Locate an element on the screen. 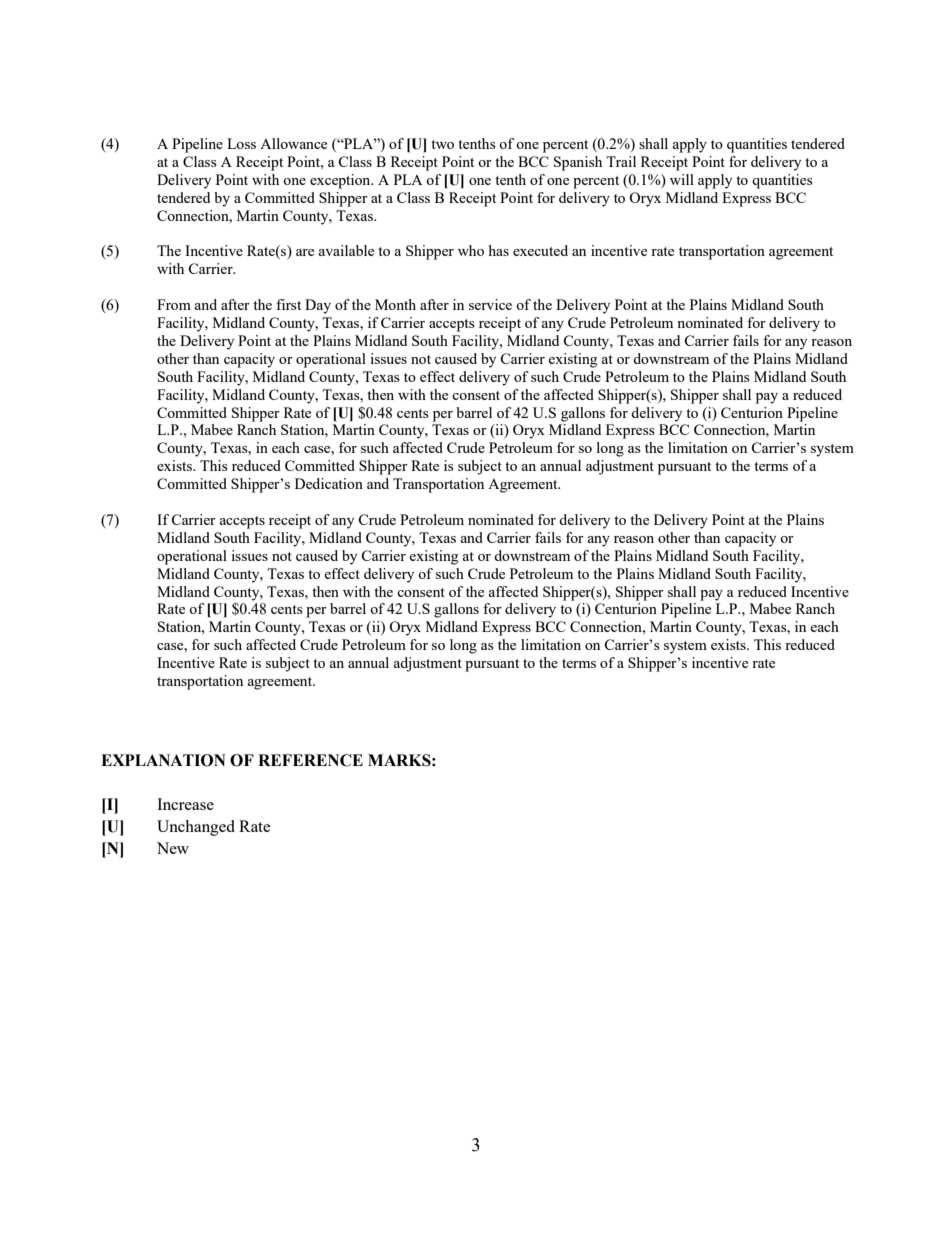  two is located at coordinates (442, 144).
